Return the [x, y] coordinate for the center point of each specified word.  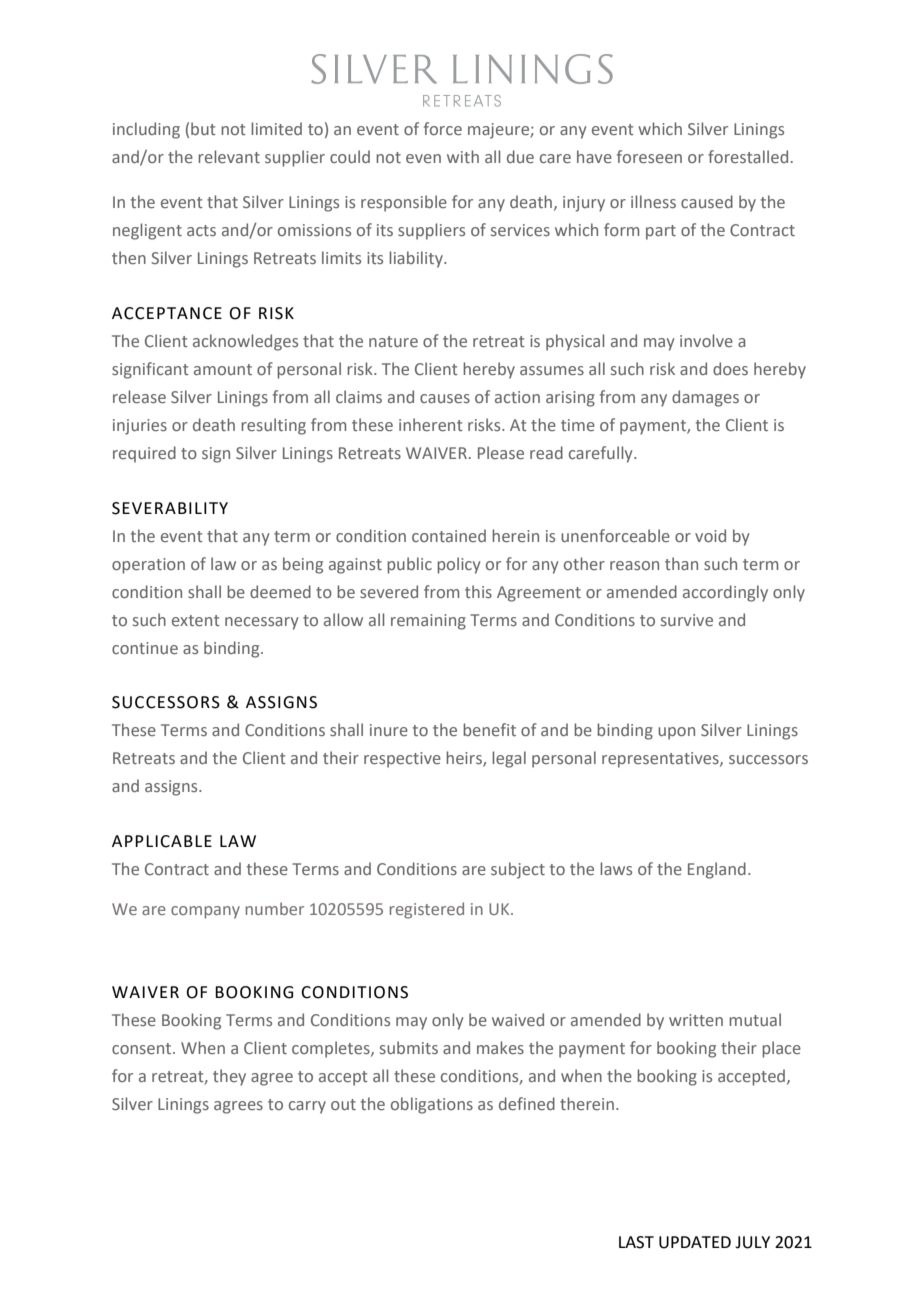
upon [676, 733]
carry [307, 1107]
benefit [489, 729]
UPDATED [695, 1242]
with [463, 156]
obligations [432, 1105]
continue [145, 648]
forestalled [748, 156]
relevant [229, 156]
